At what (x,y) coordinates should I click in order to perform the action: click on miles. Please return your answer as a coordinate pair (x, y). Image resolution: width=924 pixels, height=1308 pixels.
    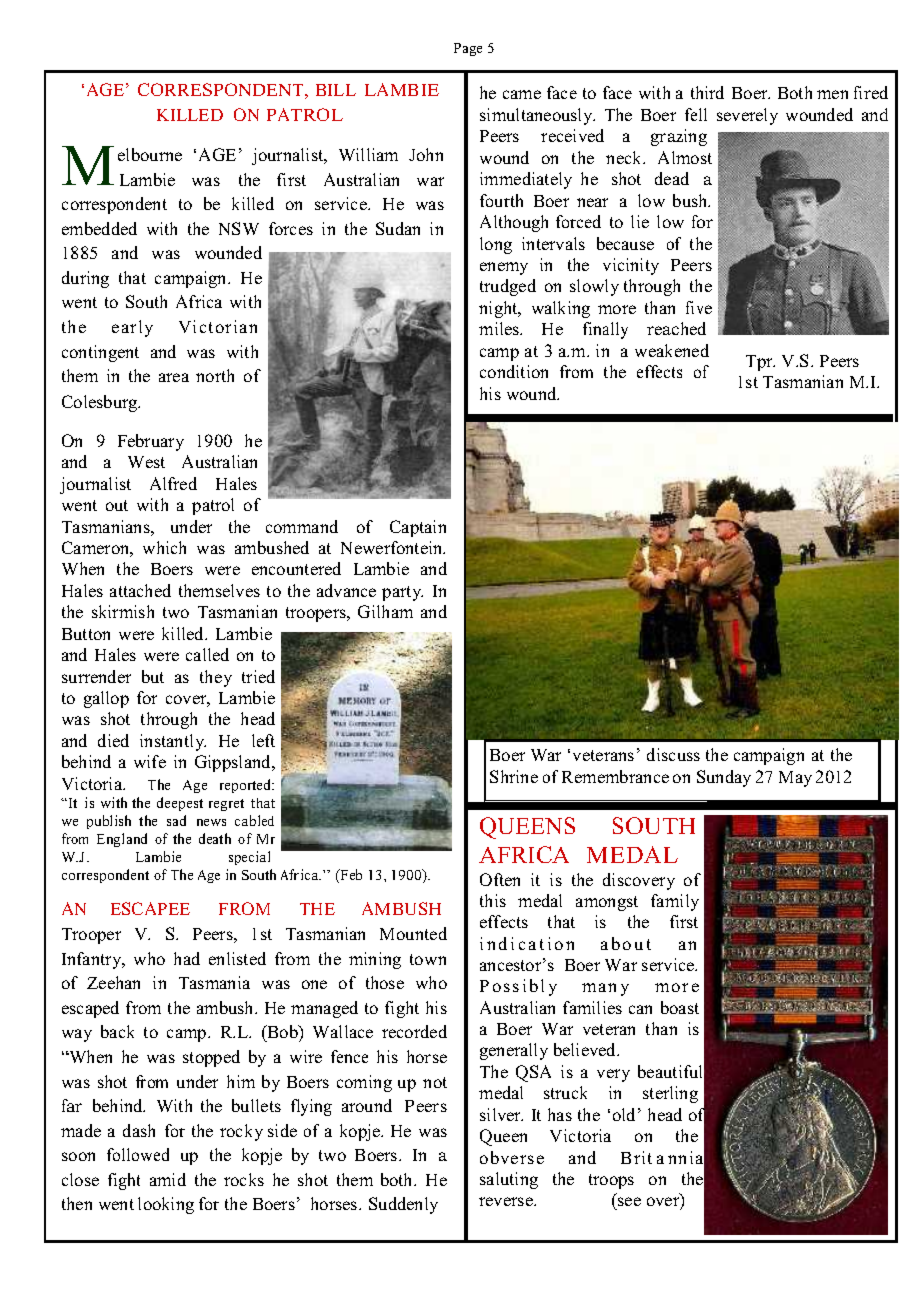
    Looking at the image, I should click on (500, 328).
